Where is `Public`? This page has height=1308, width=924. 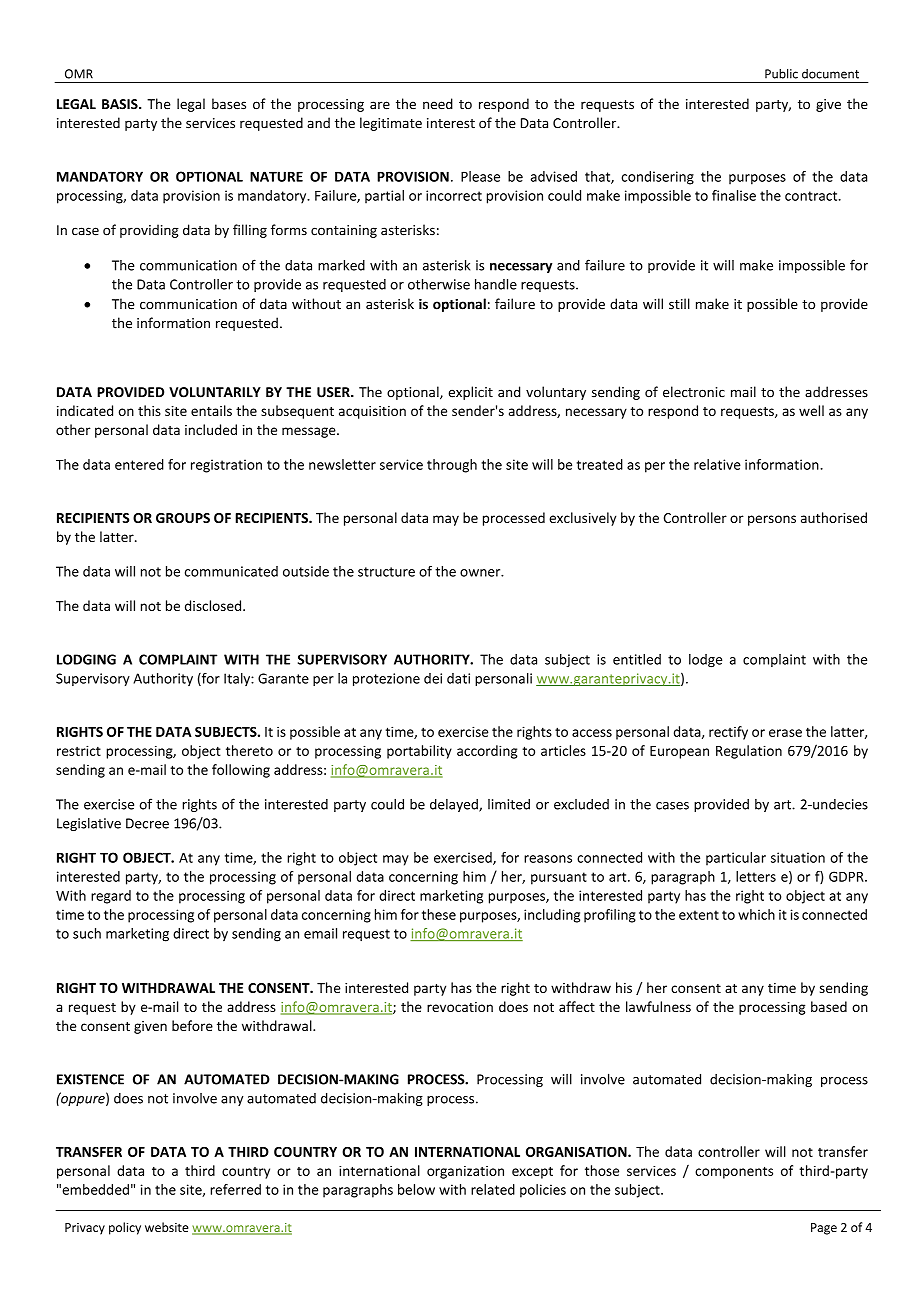 Public is located at coordinates (781, 74).
